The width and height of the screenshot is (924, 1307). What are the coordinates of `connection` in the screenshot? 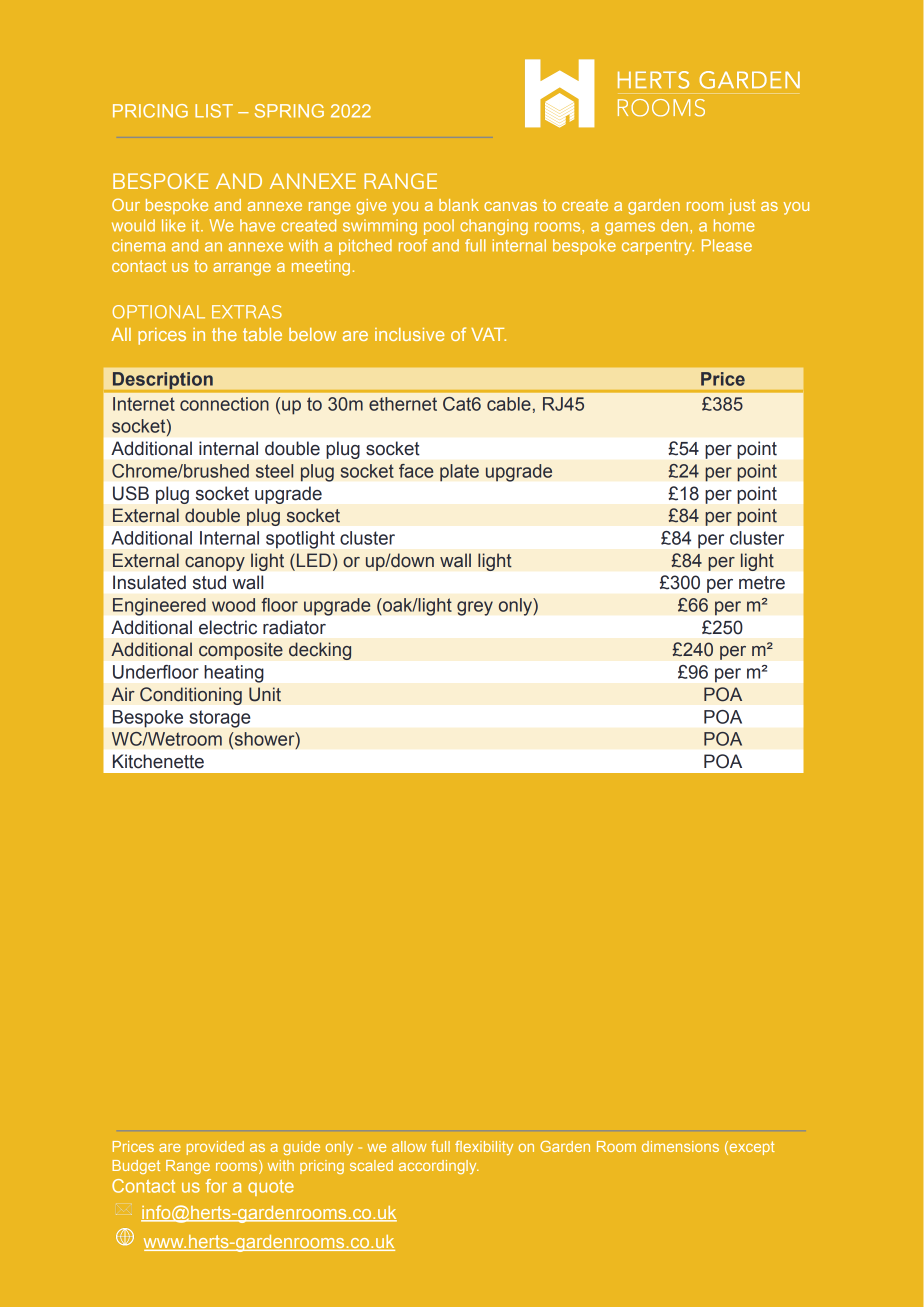 It's located at (224, 404).
